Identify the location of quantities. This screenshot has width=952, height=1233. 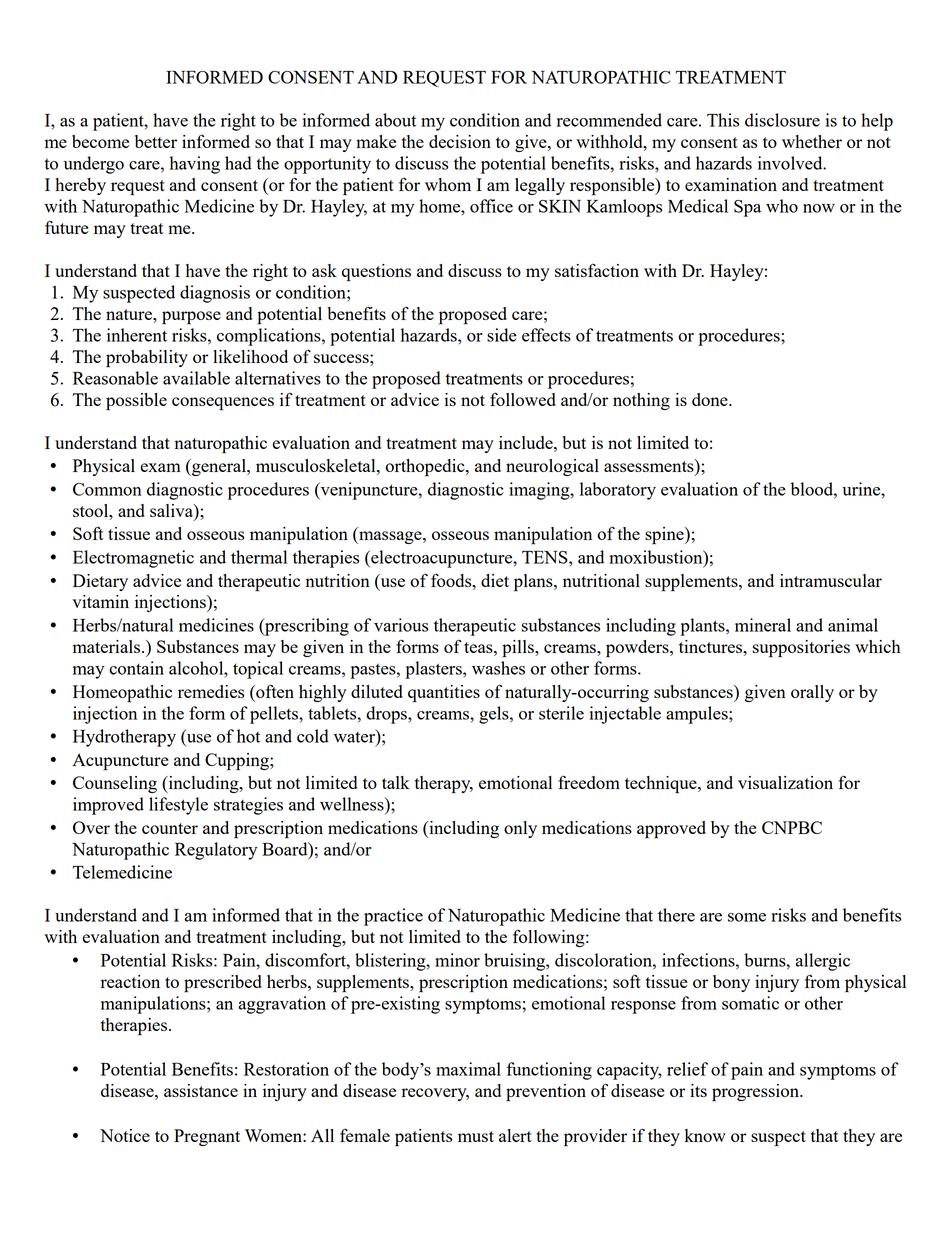
(444, 694).
